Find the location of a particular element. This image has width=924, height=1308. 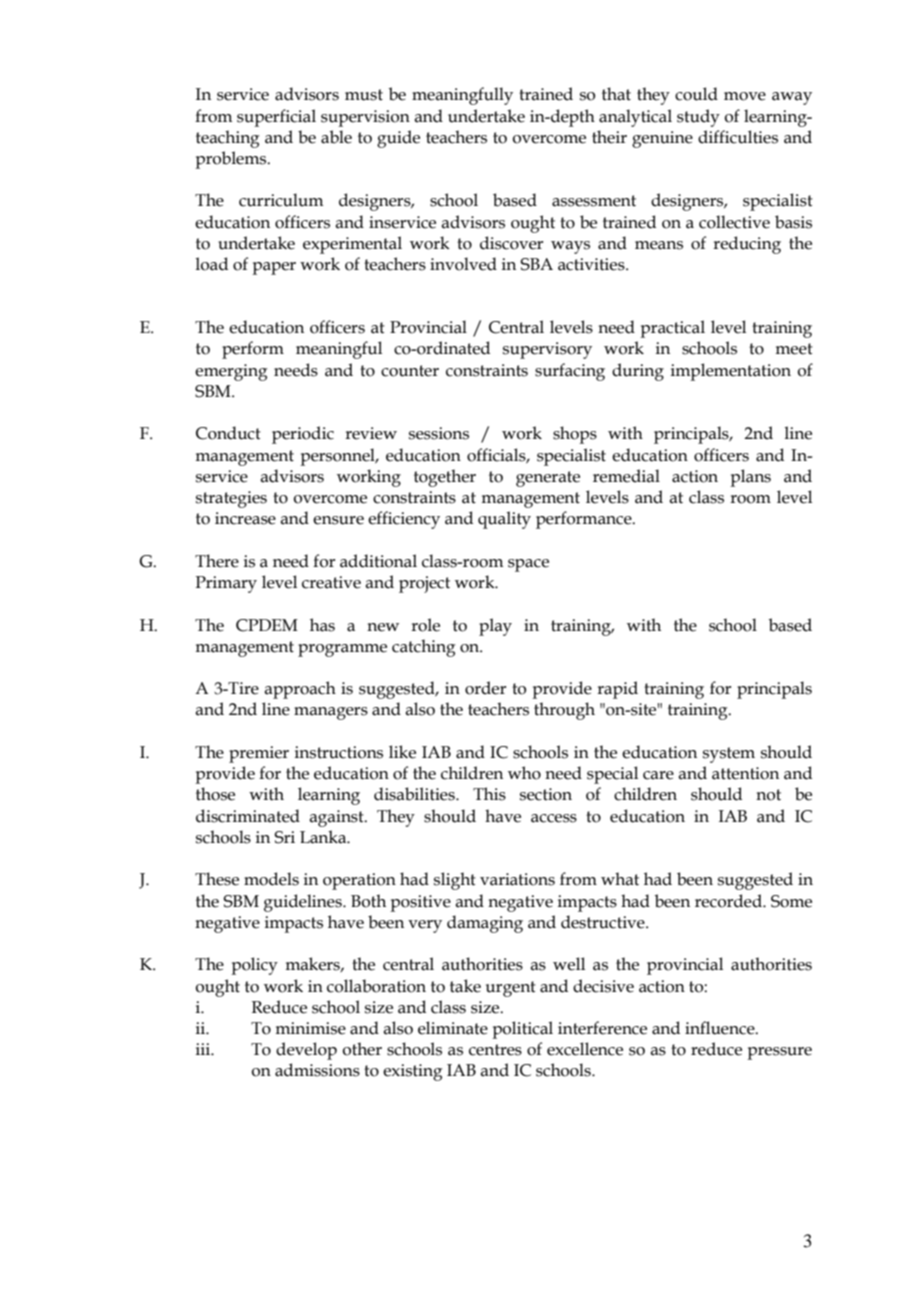

system is located at coordinates (729, 755).
